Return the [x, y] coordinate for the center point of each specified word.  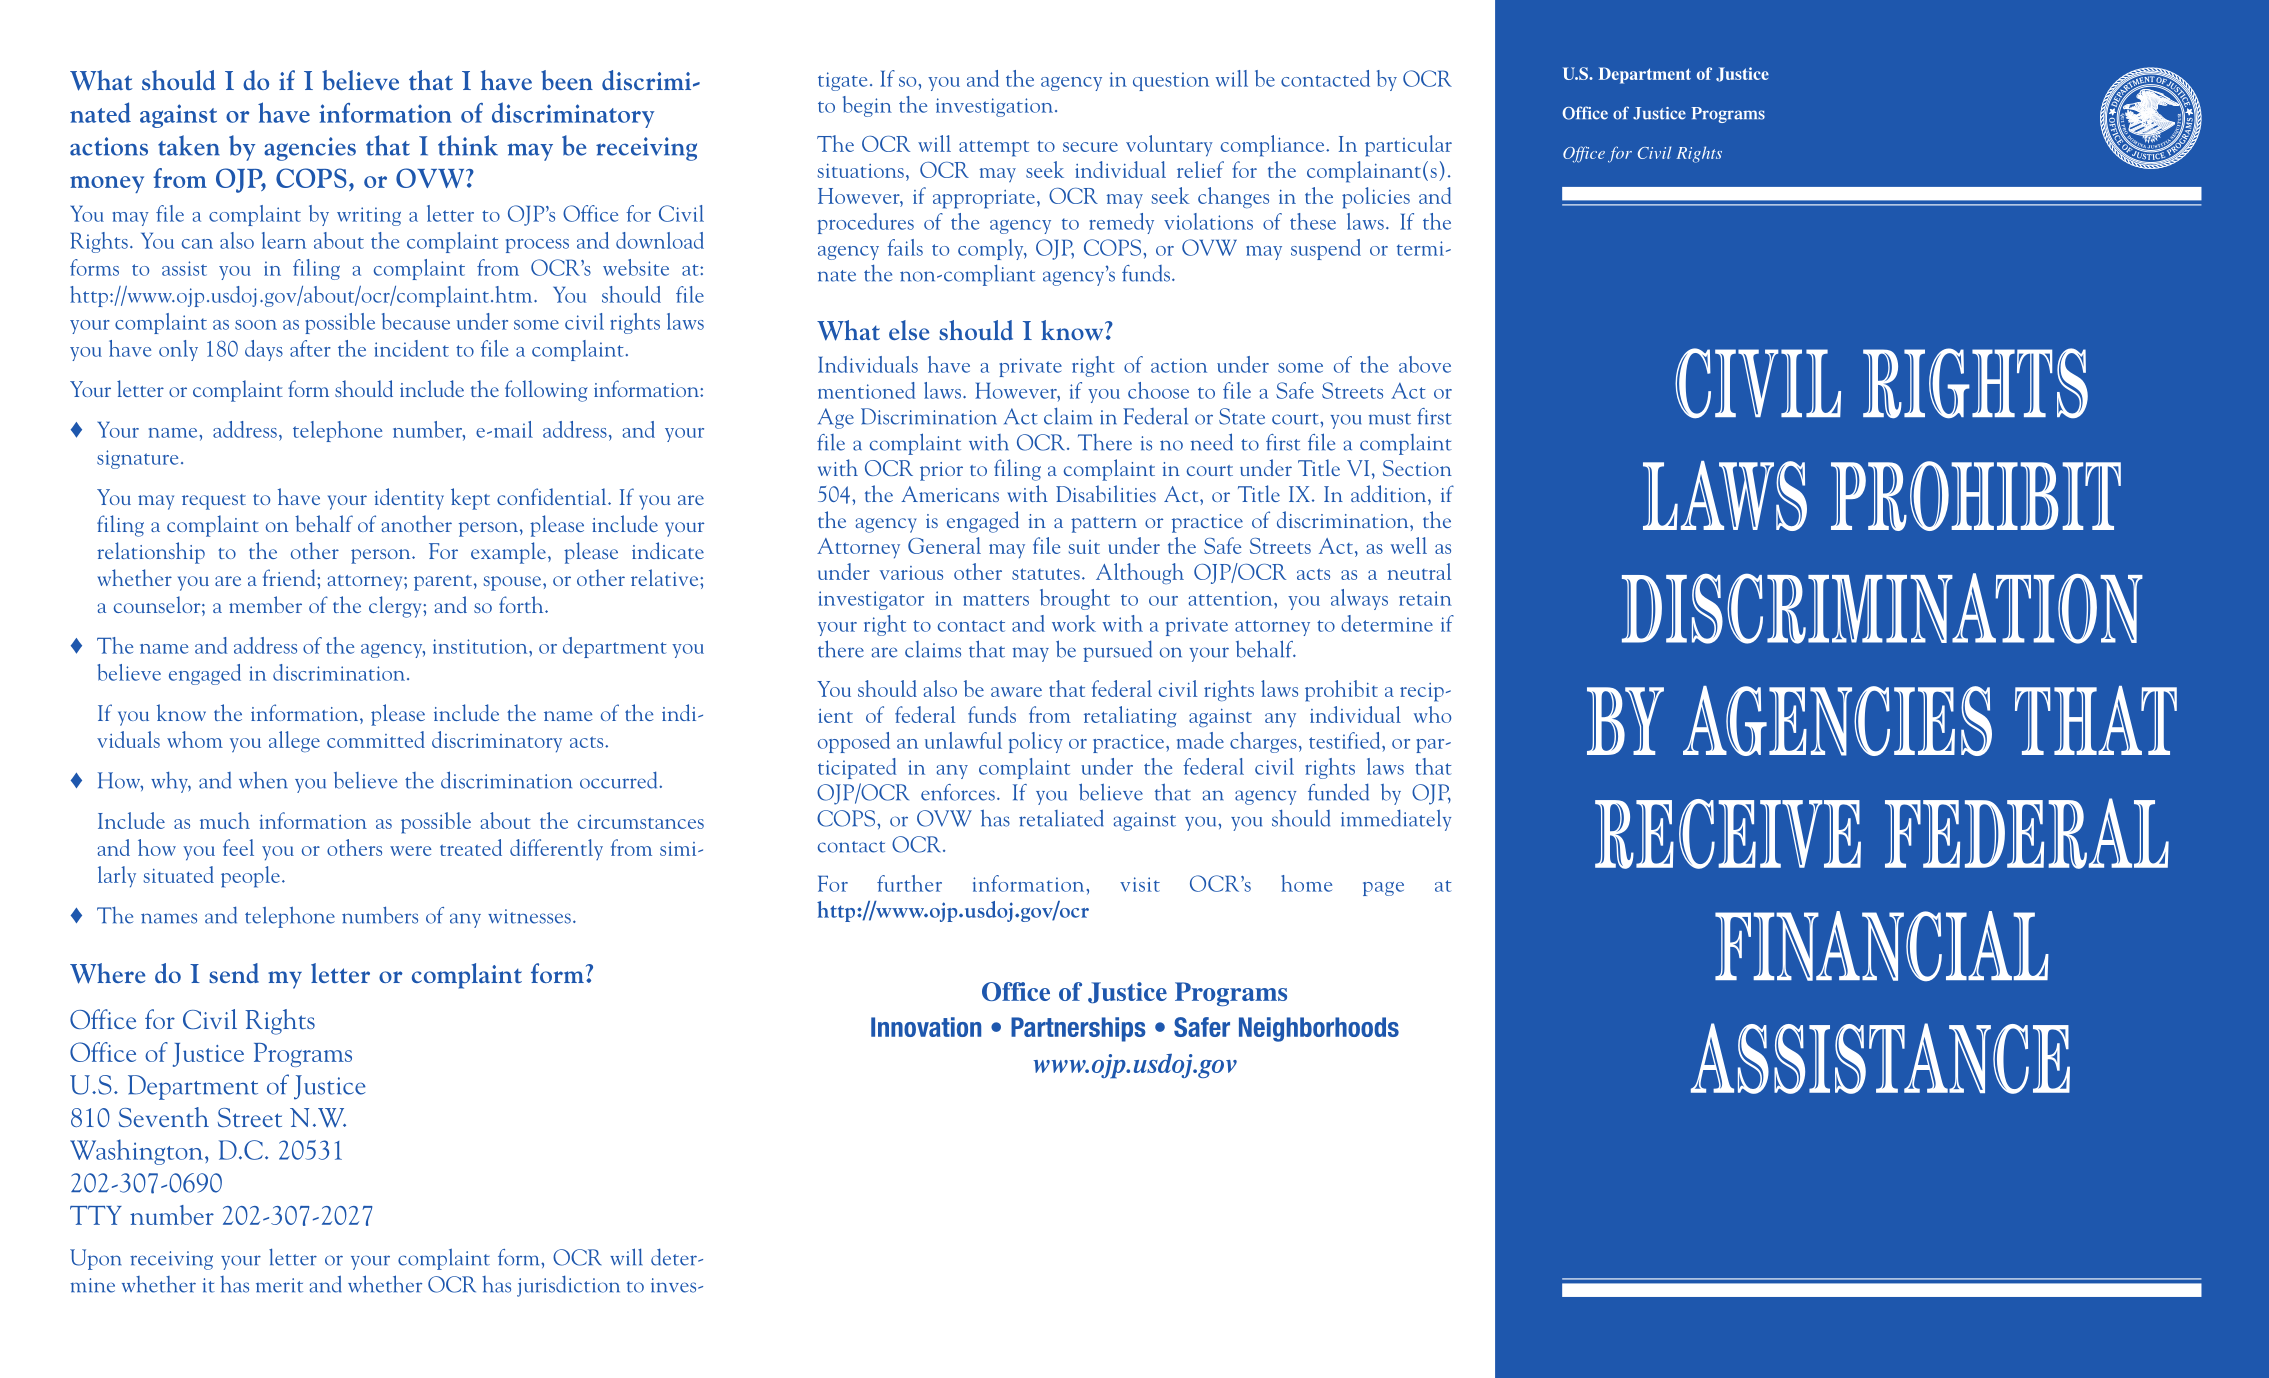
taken [189, 145]
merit [279, 1285]
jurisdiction [568, 1286]
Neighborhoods [1319, 1029]
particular [1408, 146]
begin [867, 106]
